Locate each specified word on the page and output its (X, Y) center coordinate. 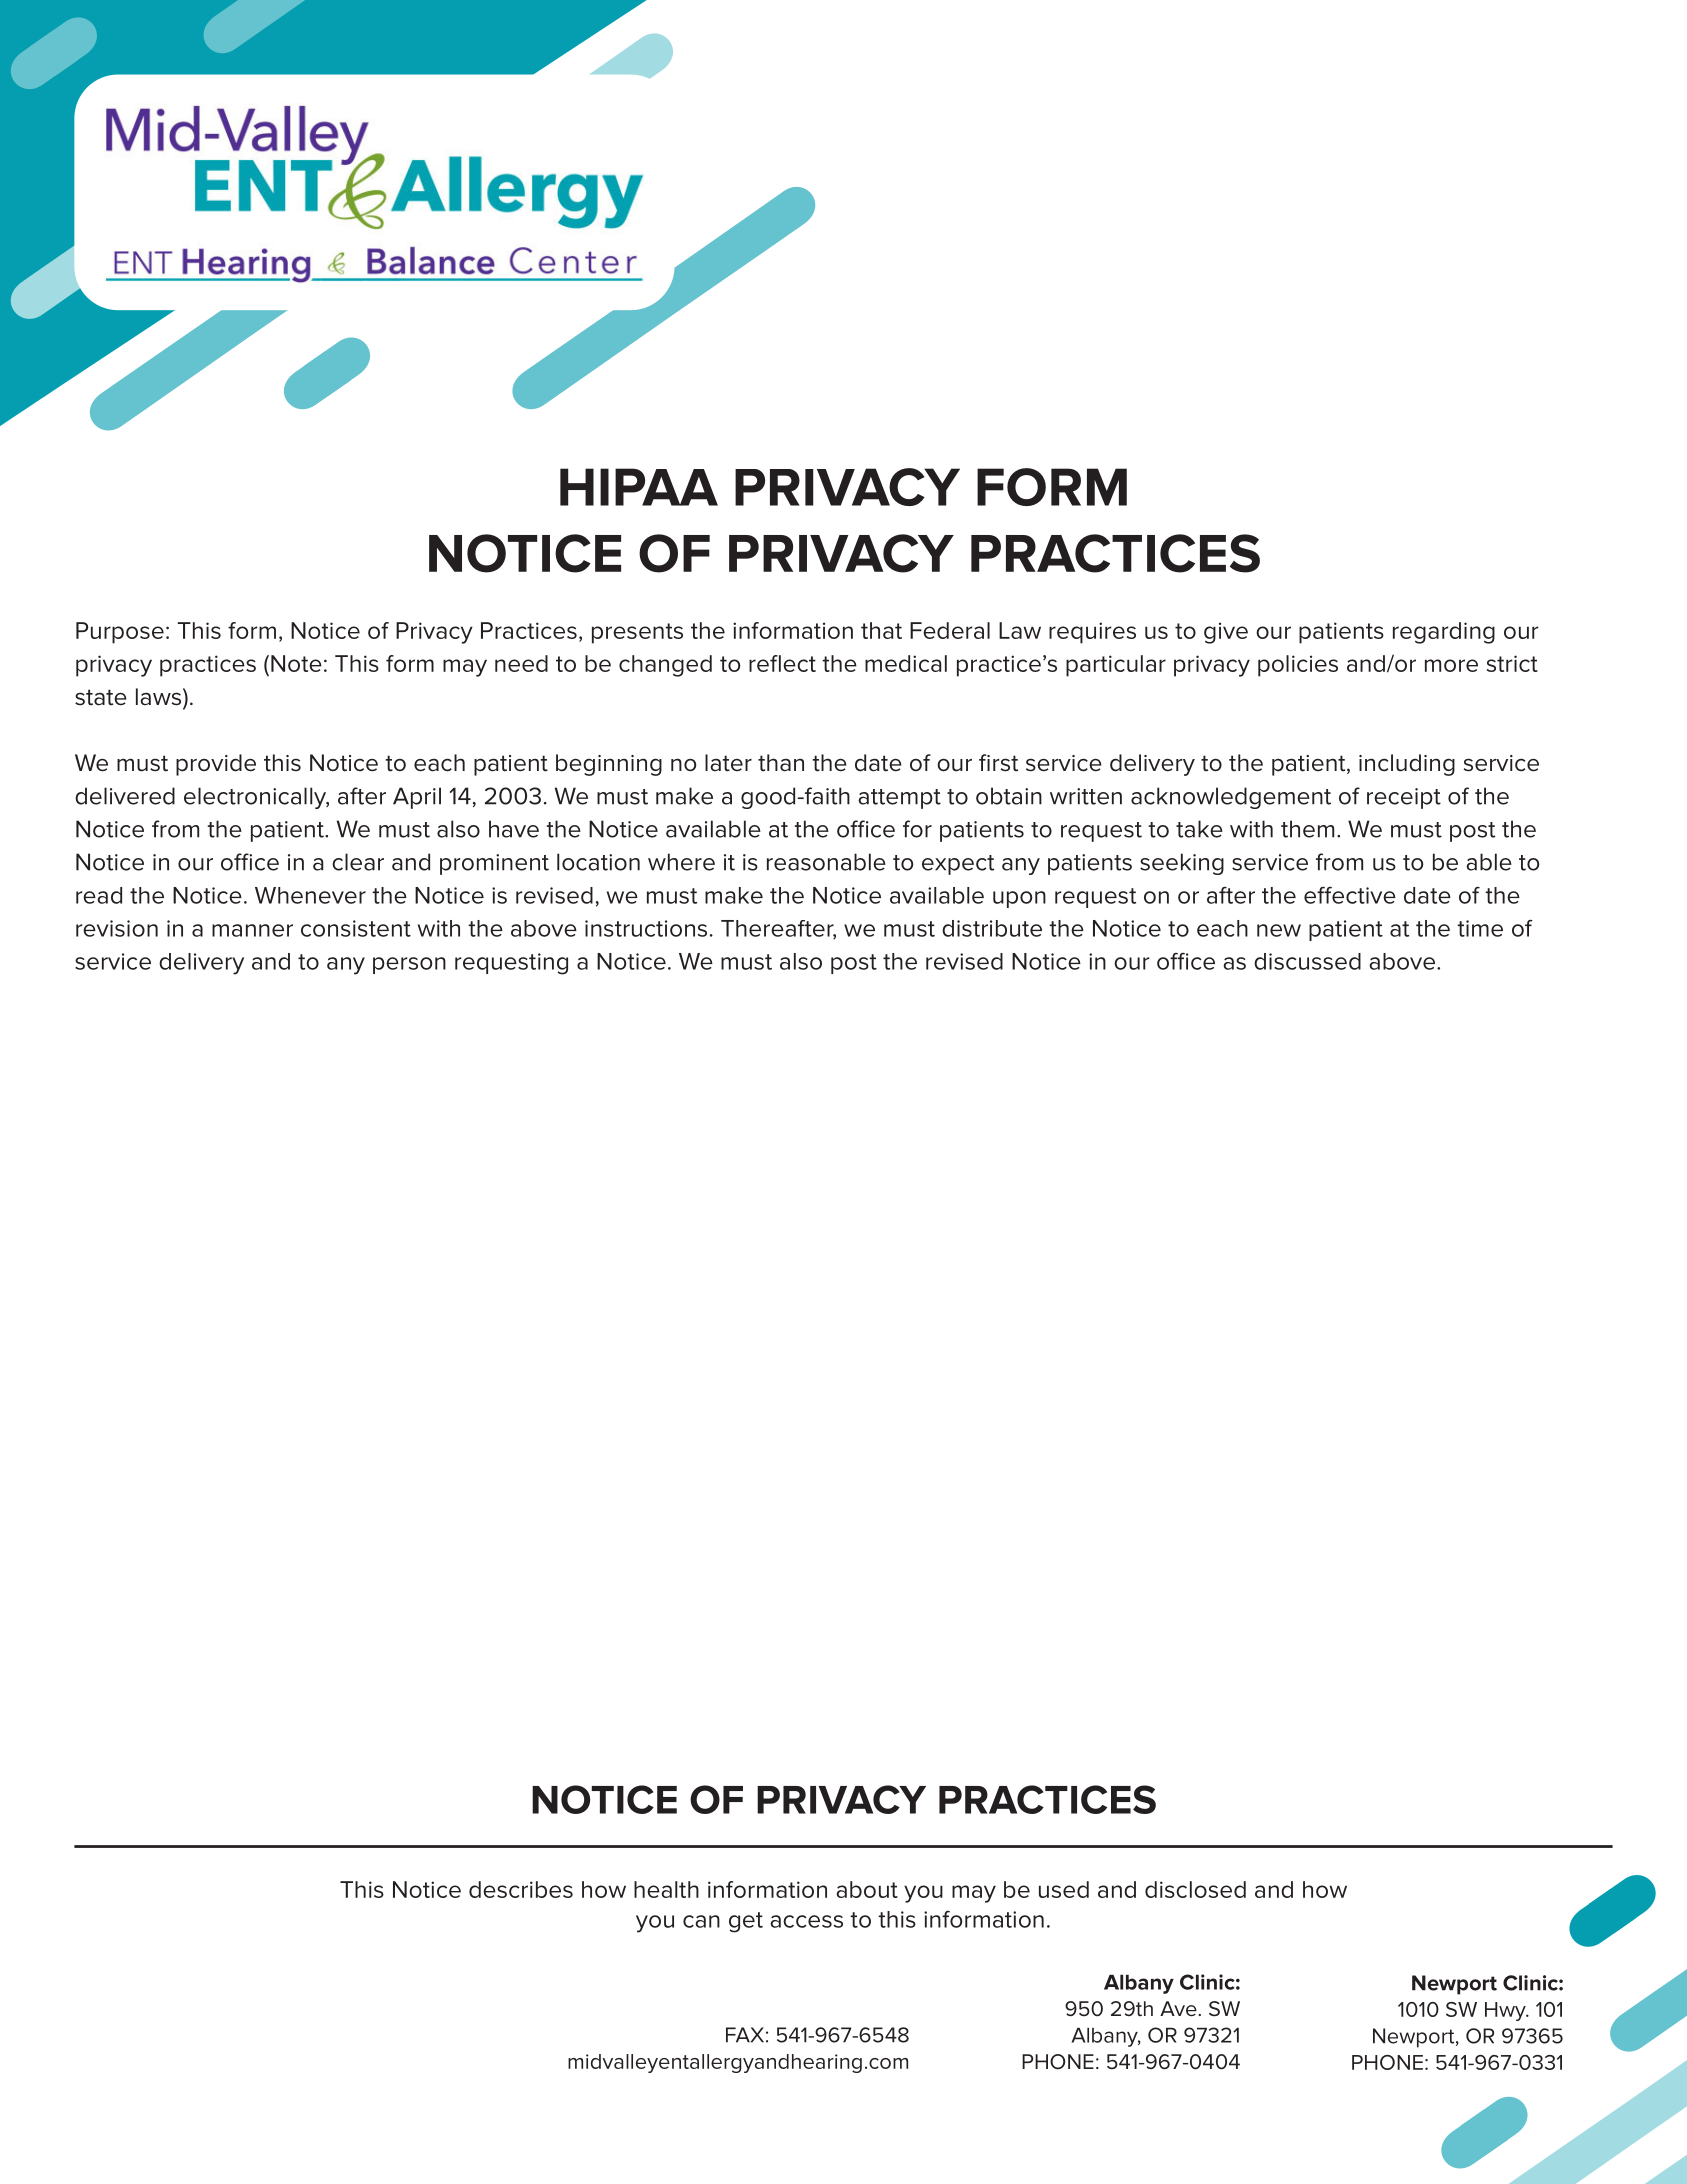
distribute (992, 928)
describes (521, 1889)
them (1307, 829)
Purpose (120, 633)
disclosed (1195, 1889)
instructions (646, 928)
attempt (899, 799)
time (1480, 928)
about (867, 1889)
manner (252, 930)
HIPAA (639, 487)
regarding (1444, 633)
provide (216, 765)
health (666, 1889)
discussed (1307, 961)
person (409, 965)
